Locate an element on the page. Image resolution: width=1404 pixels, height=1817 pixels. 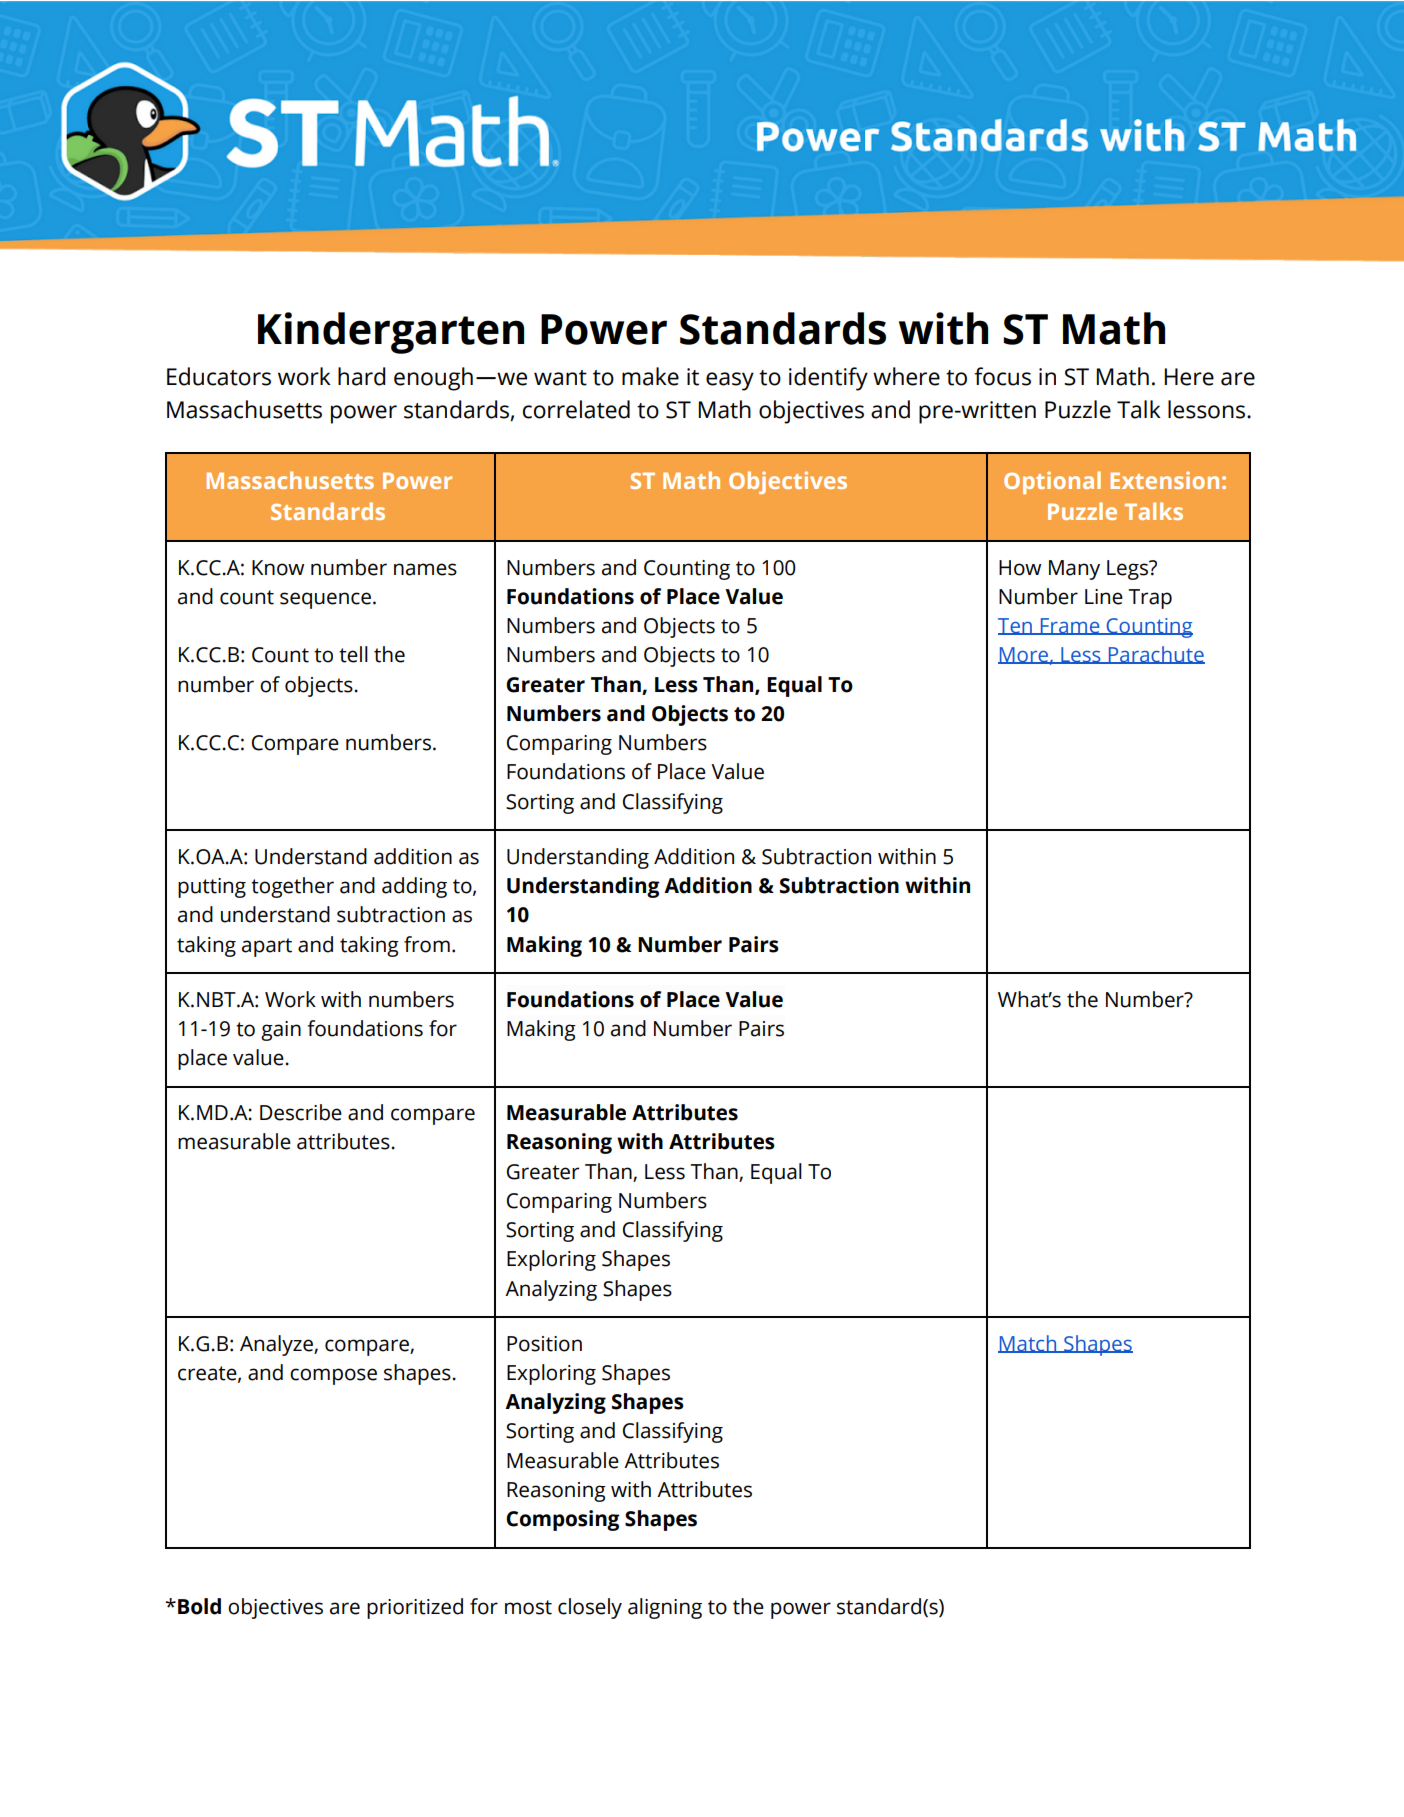
aligning is located at coordinates (665, 1608).
